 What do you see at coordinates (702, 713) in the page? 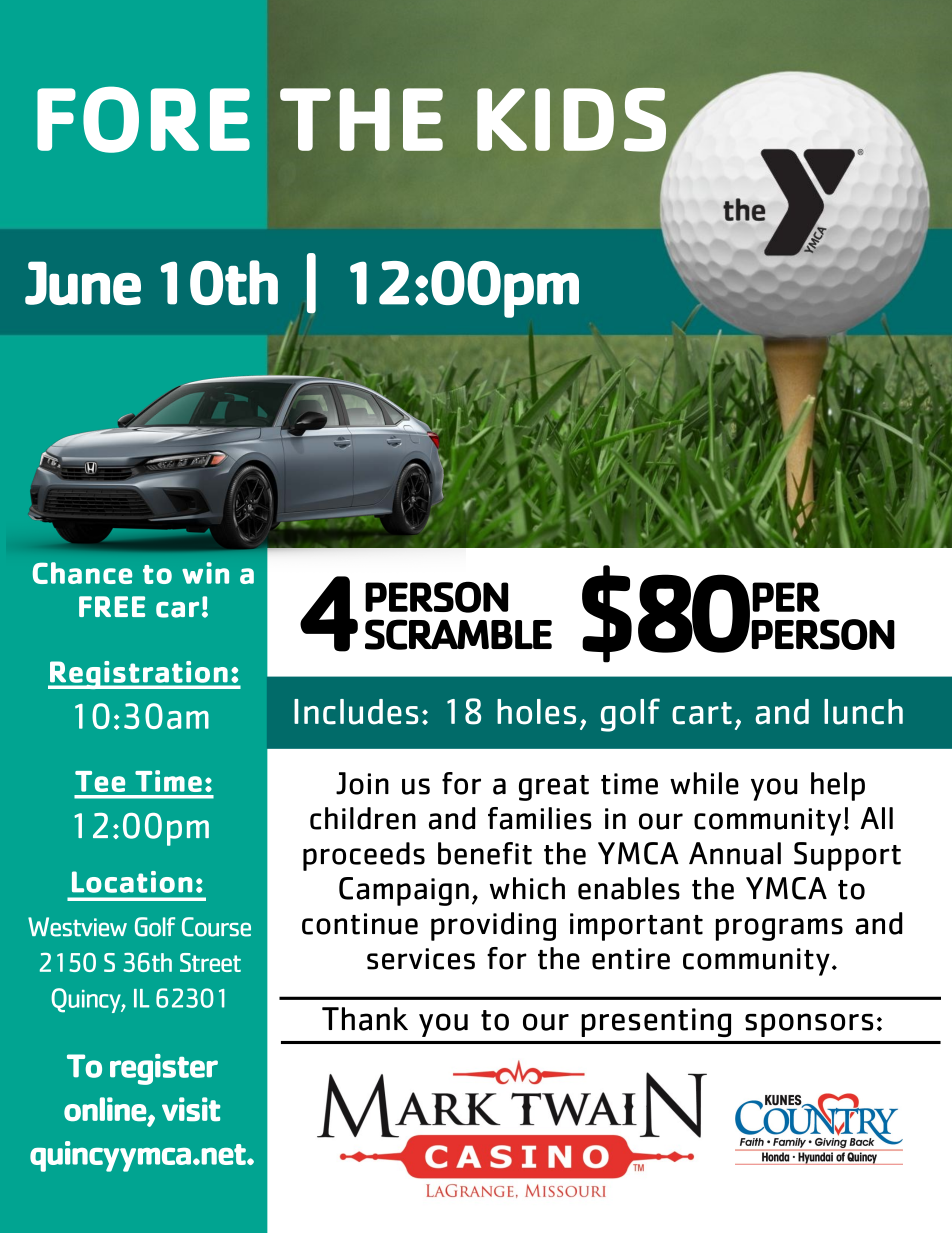
I see `cart` at bounding box center [702, 713].
